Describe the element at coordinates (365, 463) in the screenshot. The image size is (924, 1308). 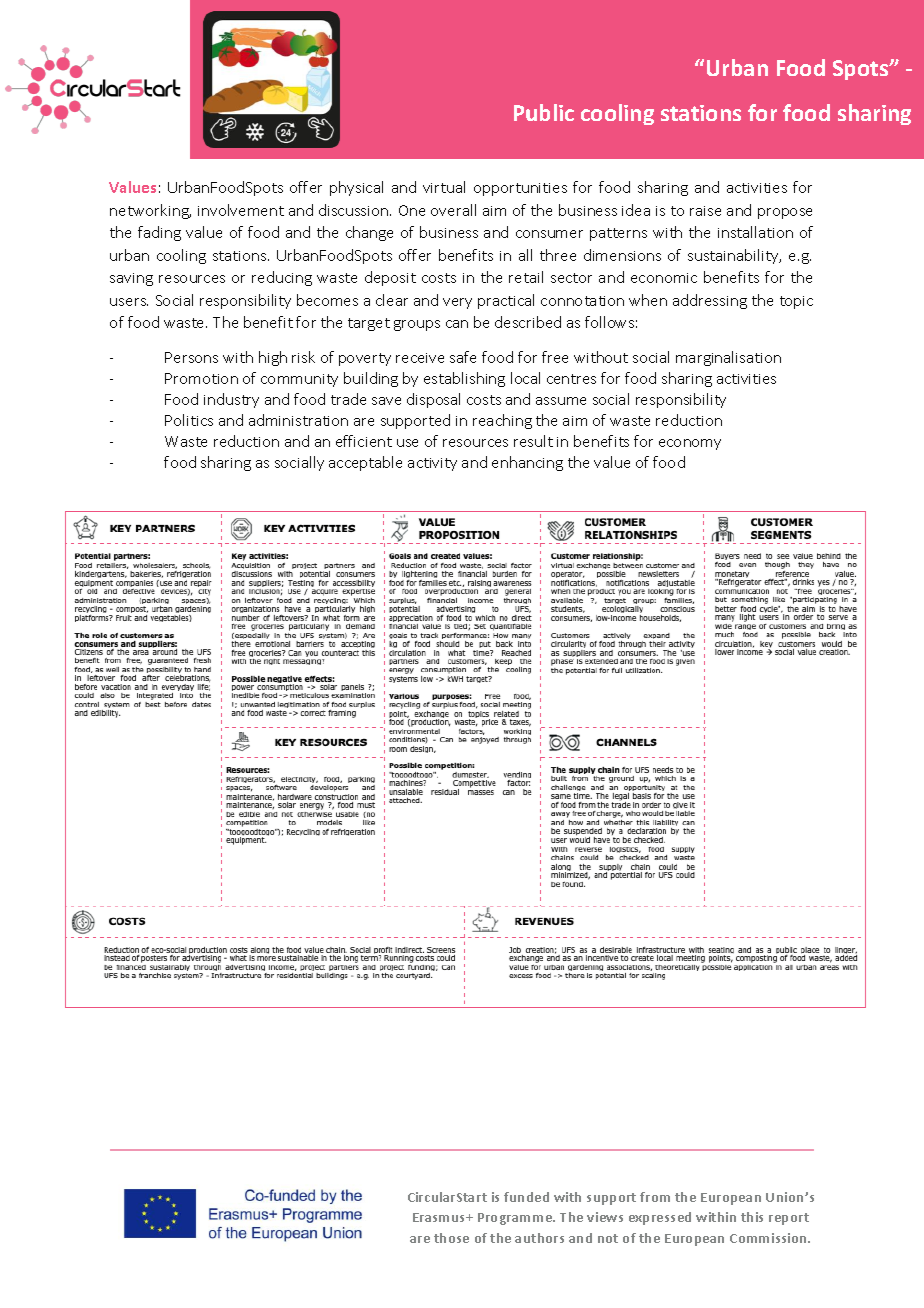
I see `acceptable` at that location.
